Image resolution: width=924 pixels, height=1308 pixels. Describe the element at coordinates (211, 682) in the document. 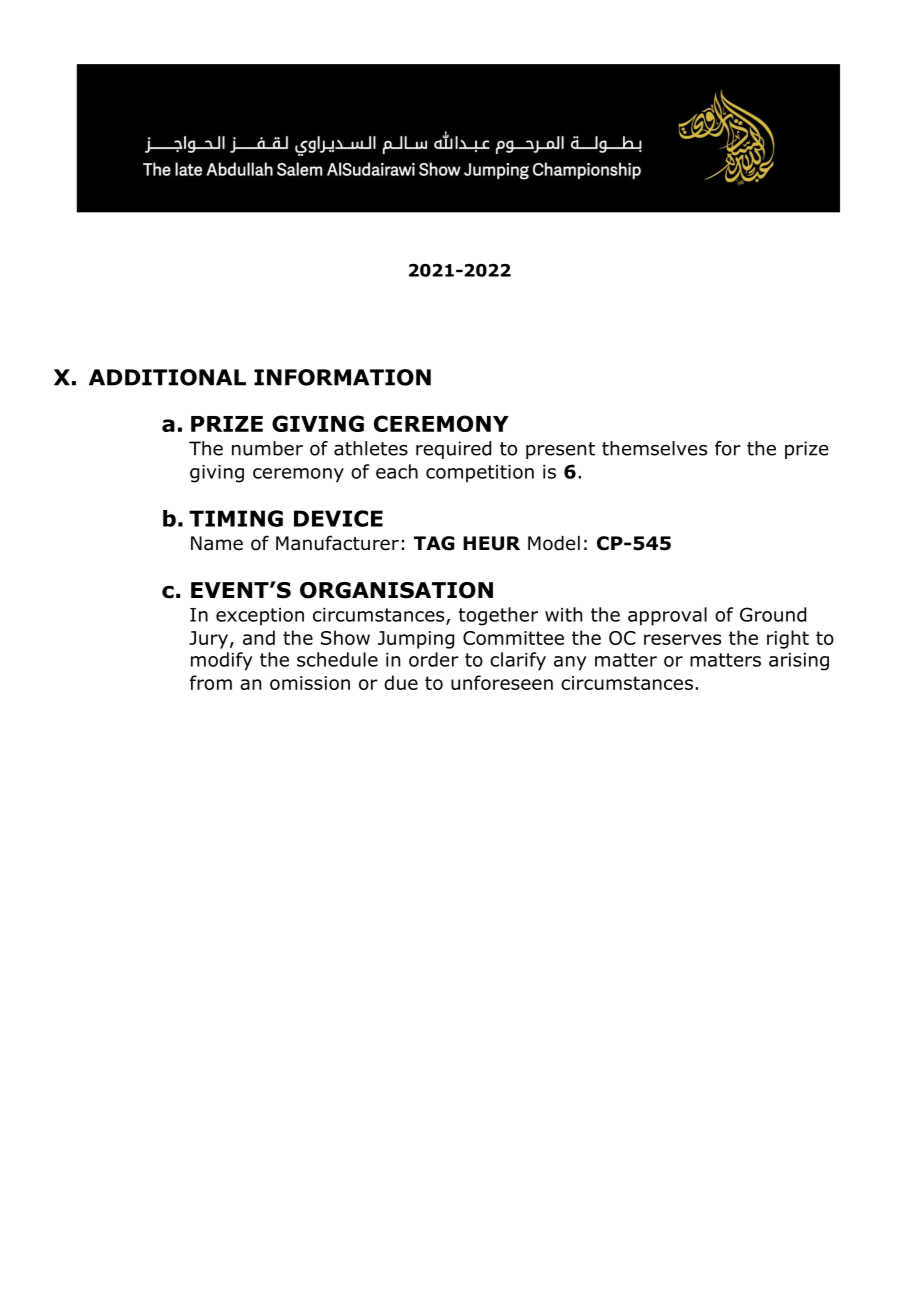

I see `from` at that location.
